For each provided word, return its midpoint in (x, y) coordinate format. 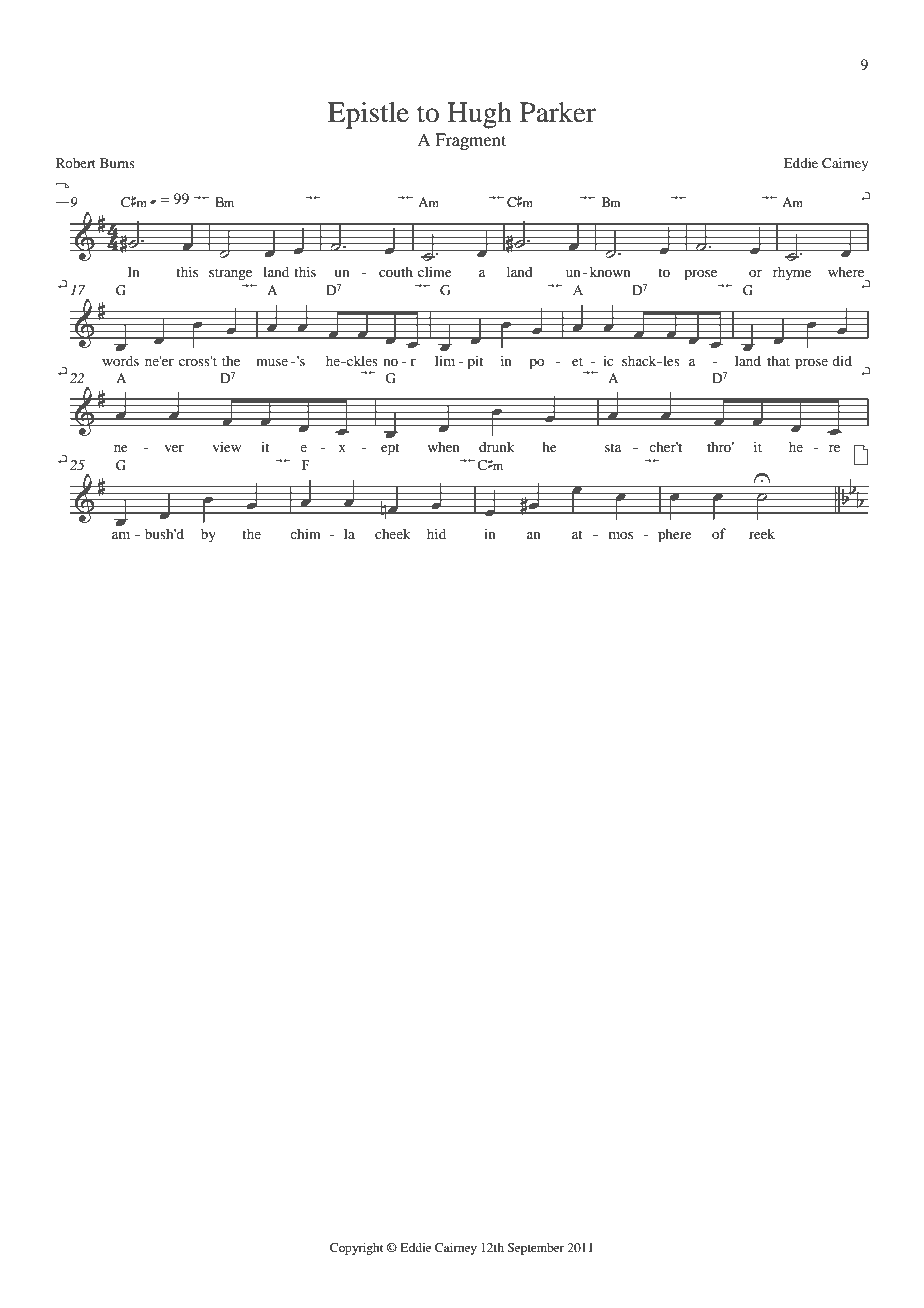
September (535, 1249)
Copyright (356, 1249)
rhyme (792, 273)
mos (621, 535)
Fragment (470, 141)
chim (305, 533)
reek (762, 533)
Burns (117, 163)
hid (436, 533)
